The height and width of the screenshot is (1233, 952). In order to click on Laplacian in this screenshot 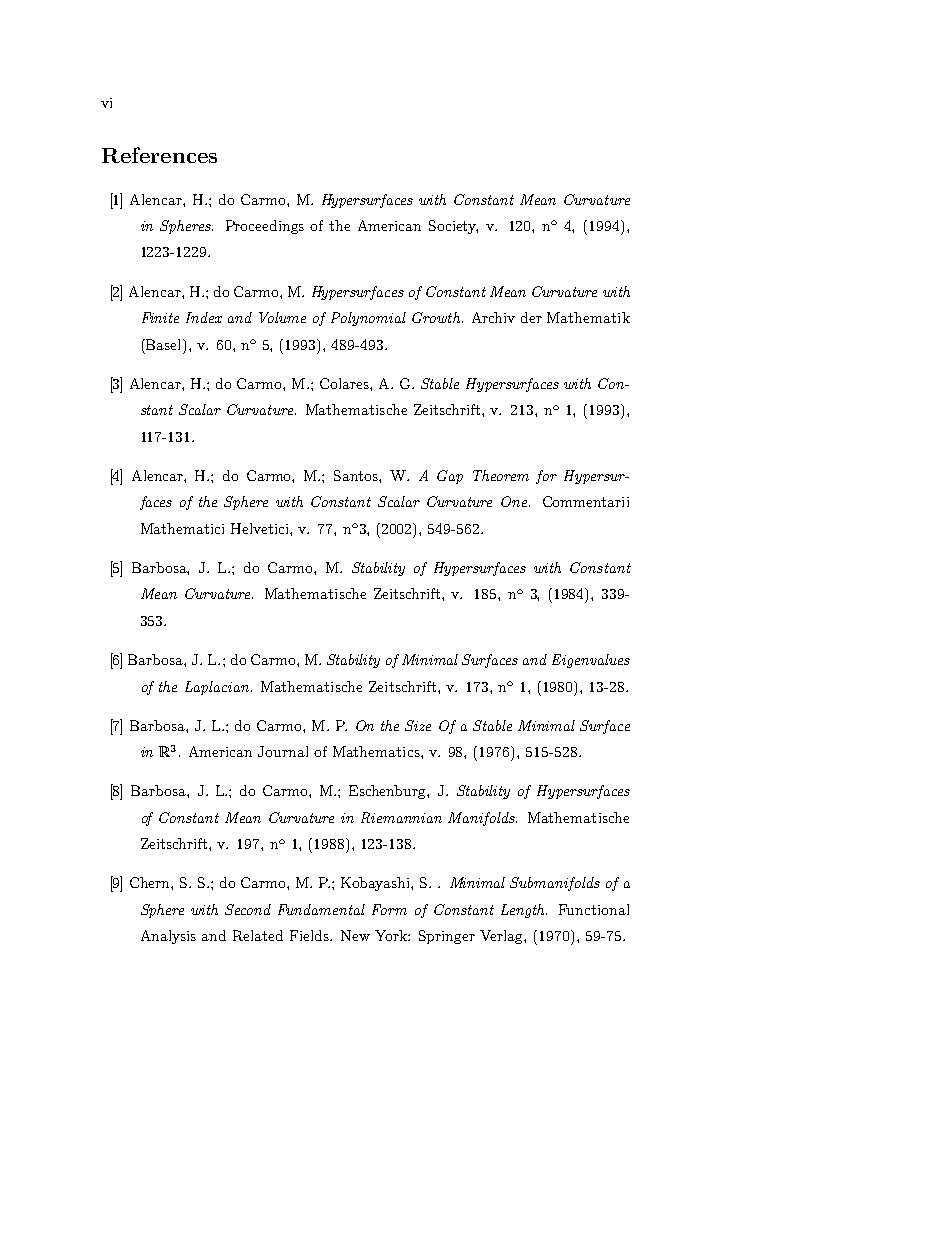, I will do `click(217, 688)`.
